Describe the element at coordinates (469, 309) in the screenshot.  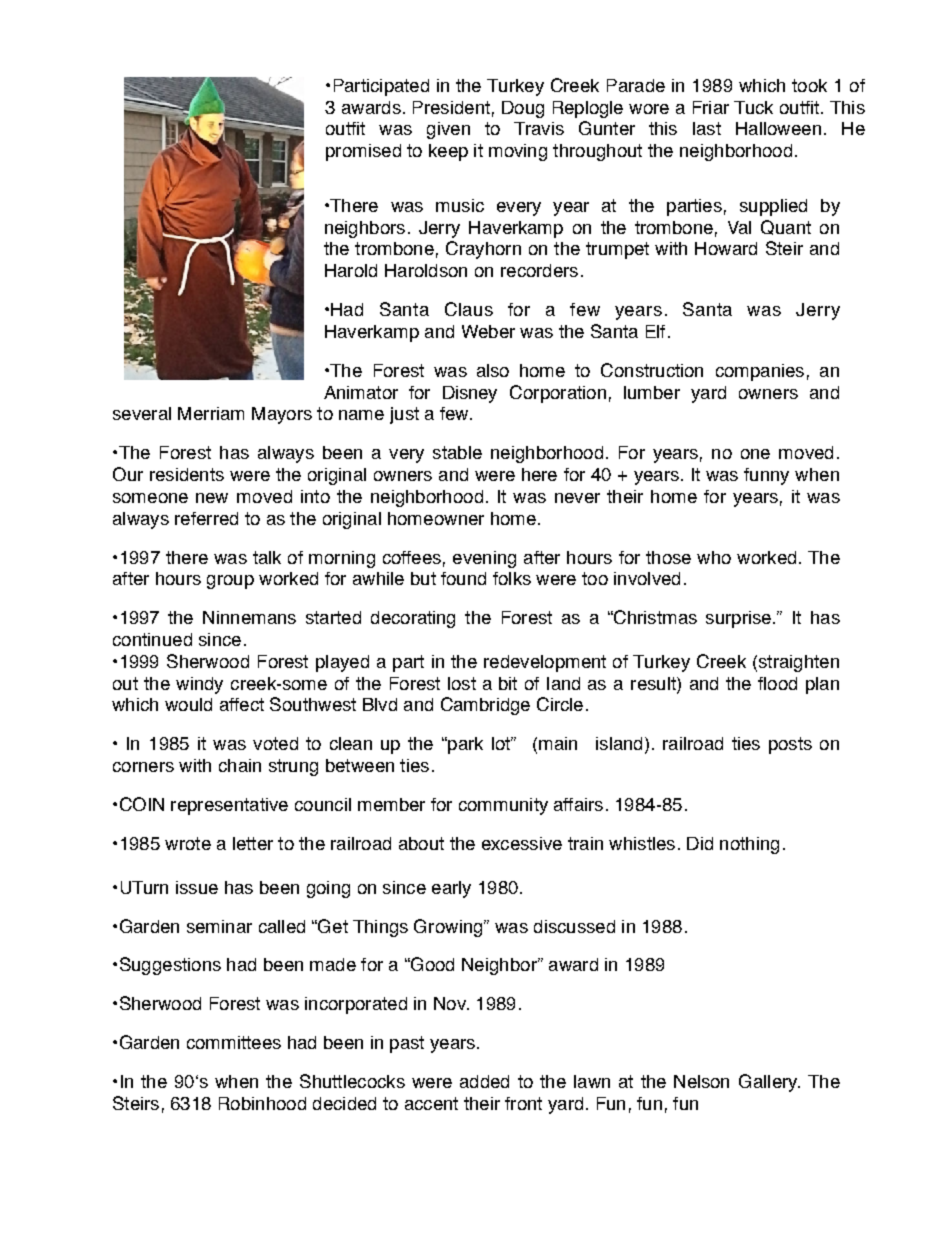
I see `Claus` at that location.
